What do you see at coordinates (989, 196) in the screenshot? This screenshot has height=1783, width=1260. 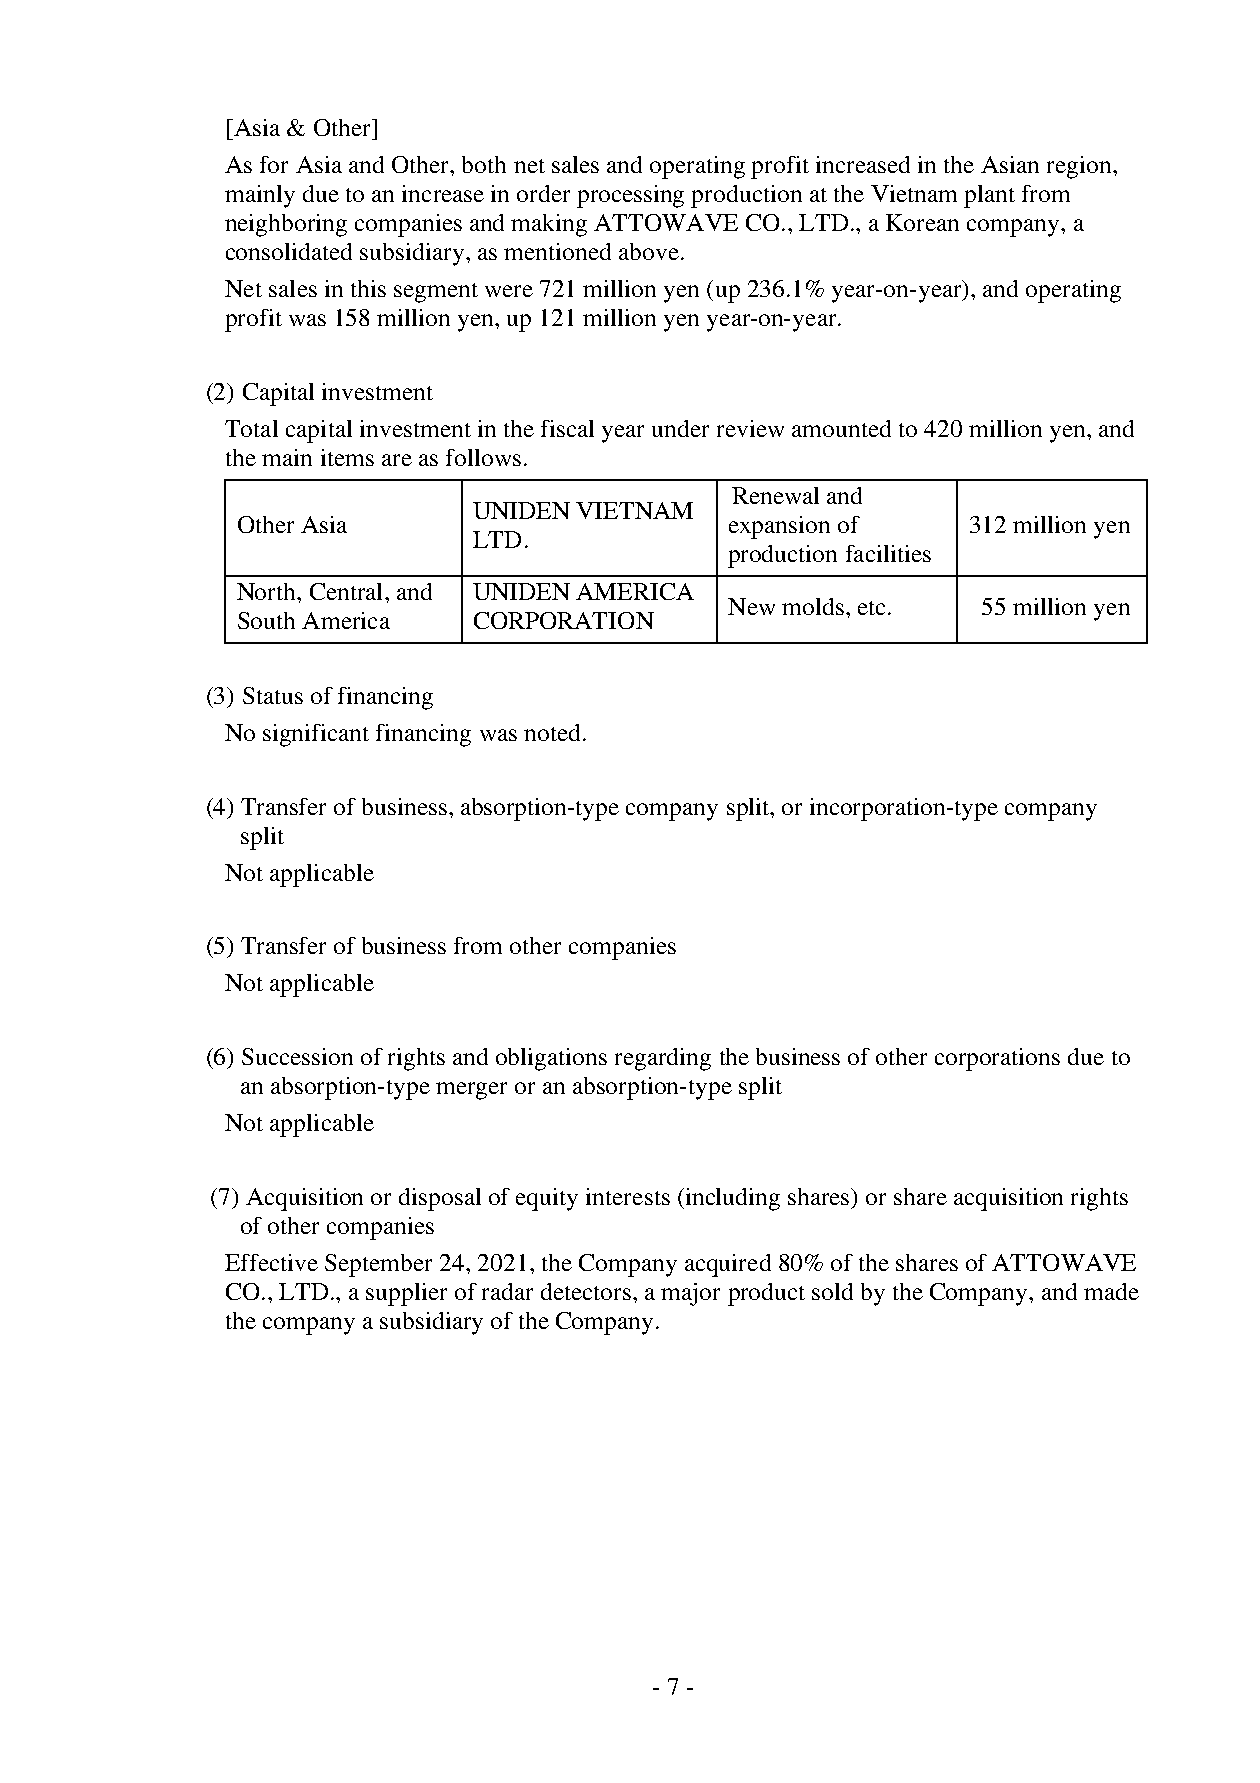 I see `plant` at bounding box center [989, 196].
